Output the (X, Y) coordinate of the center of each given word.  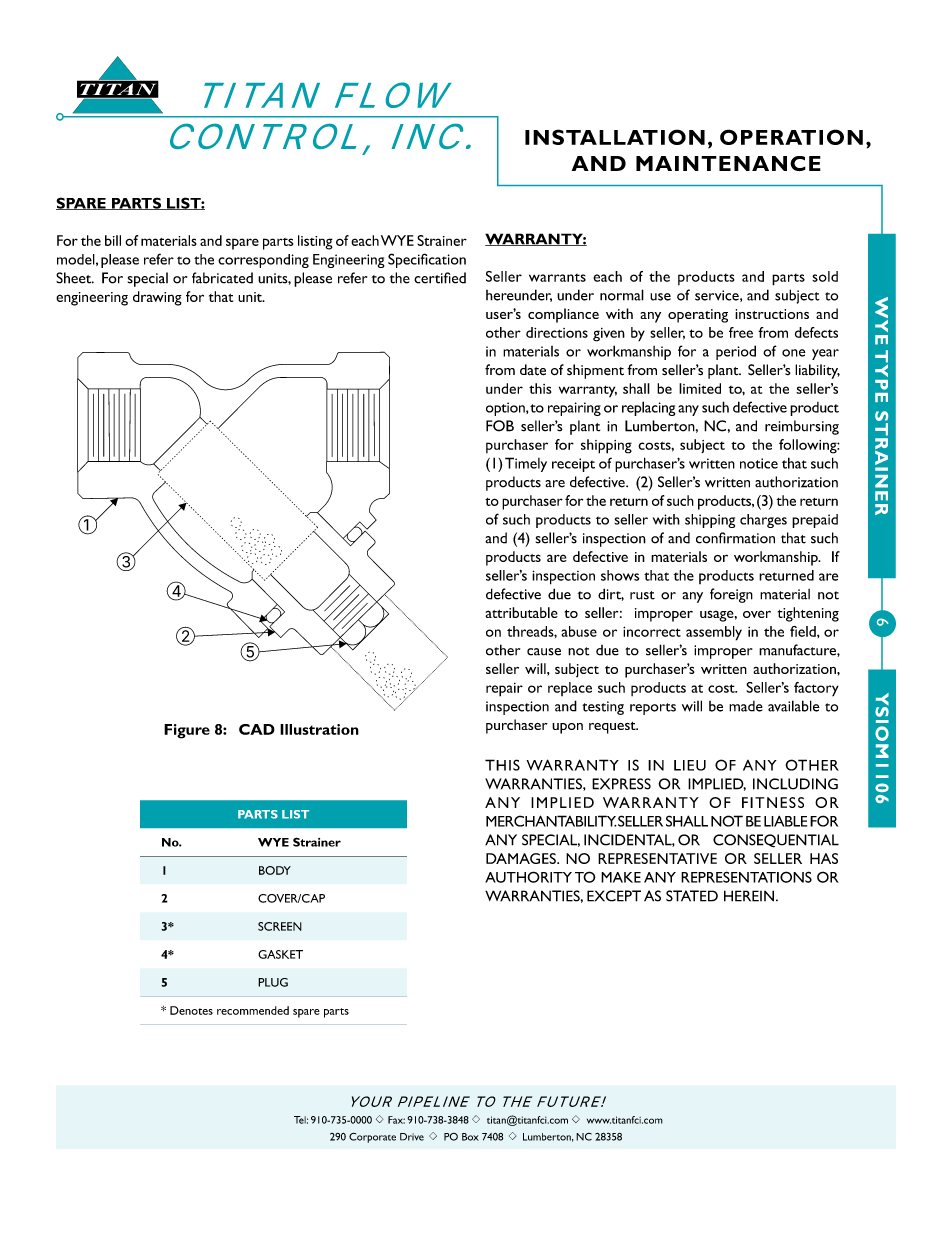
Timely (526, 464)
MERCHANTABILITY (551, 821)
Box (470, 1137)
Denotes (191, 1010)
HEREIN (749, 896)
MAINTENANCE (728, 163)
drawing (157, 298)
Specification (427, 260)
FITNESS (773, 802)
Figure (187, 731)
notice (759, 463)
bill (113, 240)
